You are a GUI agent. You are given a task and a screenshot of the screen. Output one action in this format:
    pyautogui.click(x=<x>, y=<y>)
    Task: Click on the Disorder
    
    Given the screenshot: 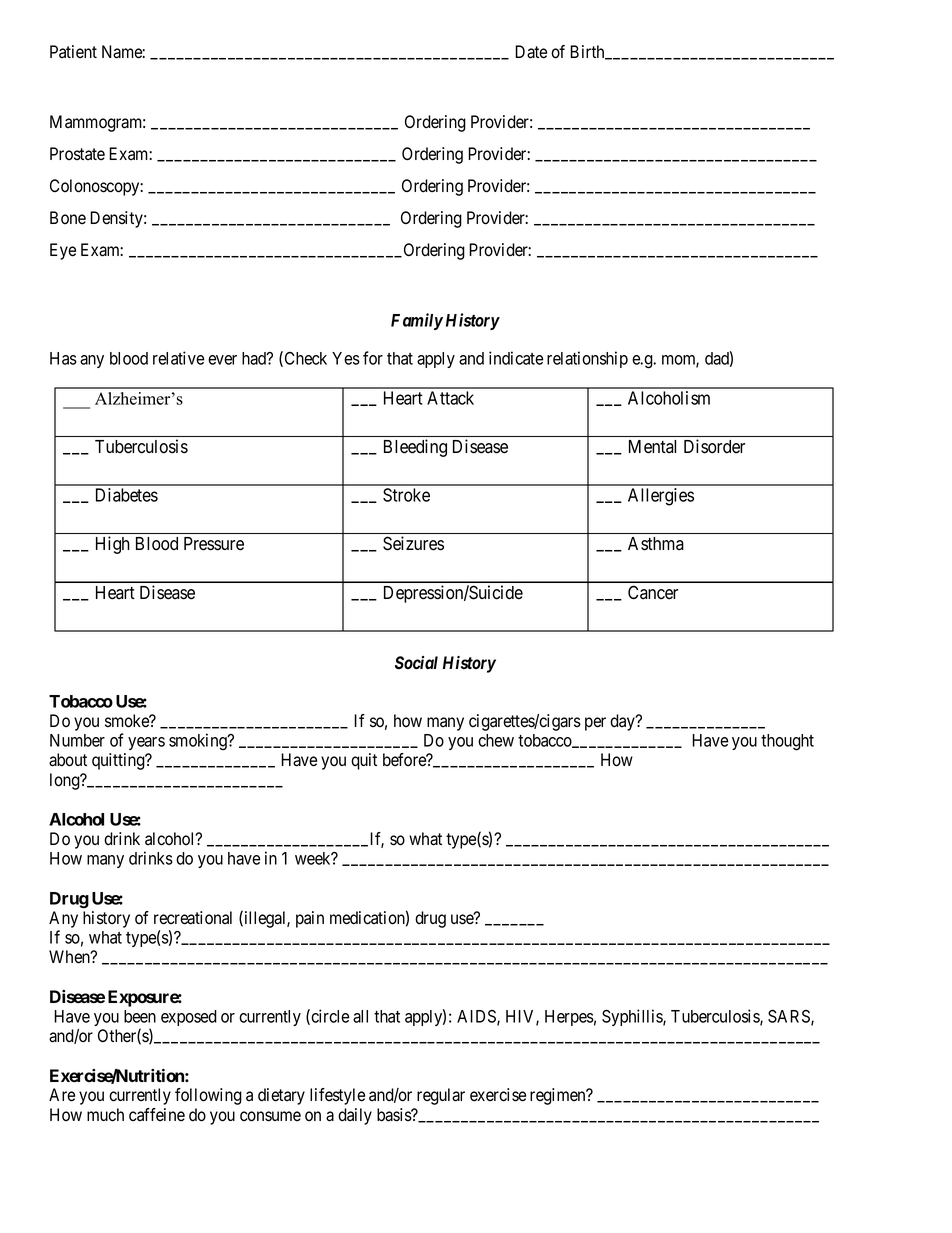 What is the action you would take?
    pyautogui.click(x=714, y=446)
